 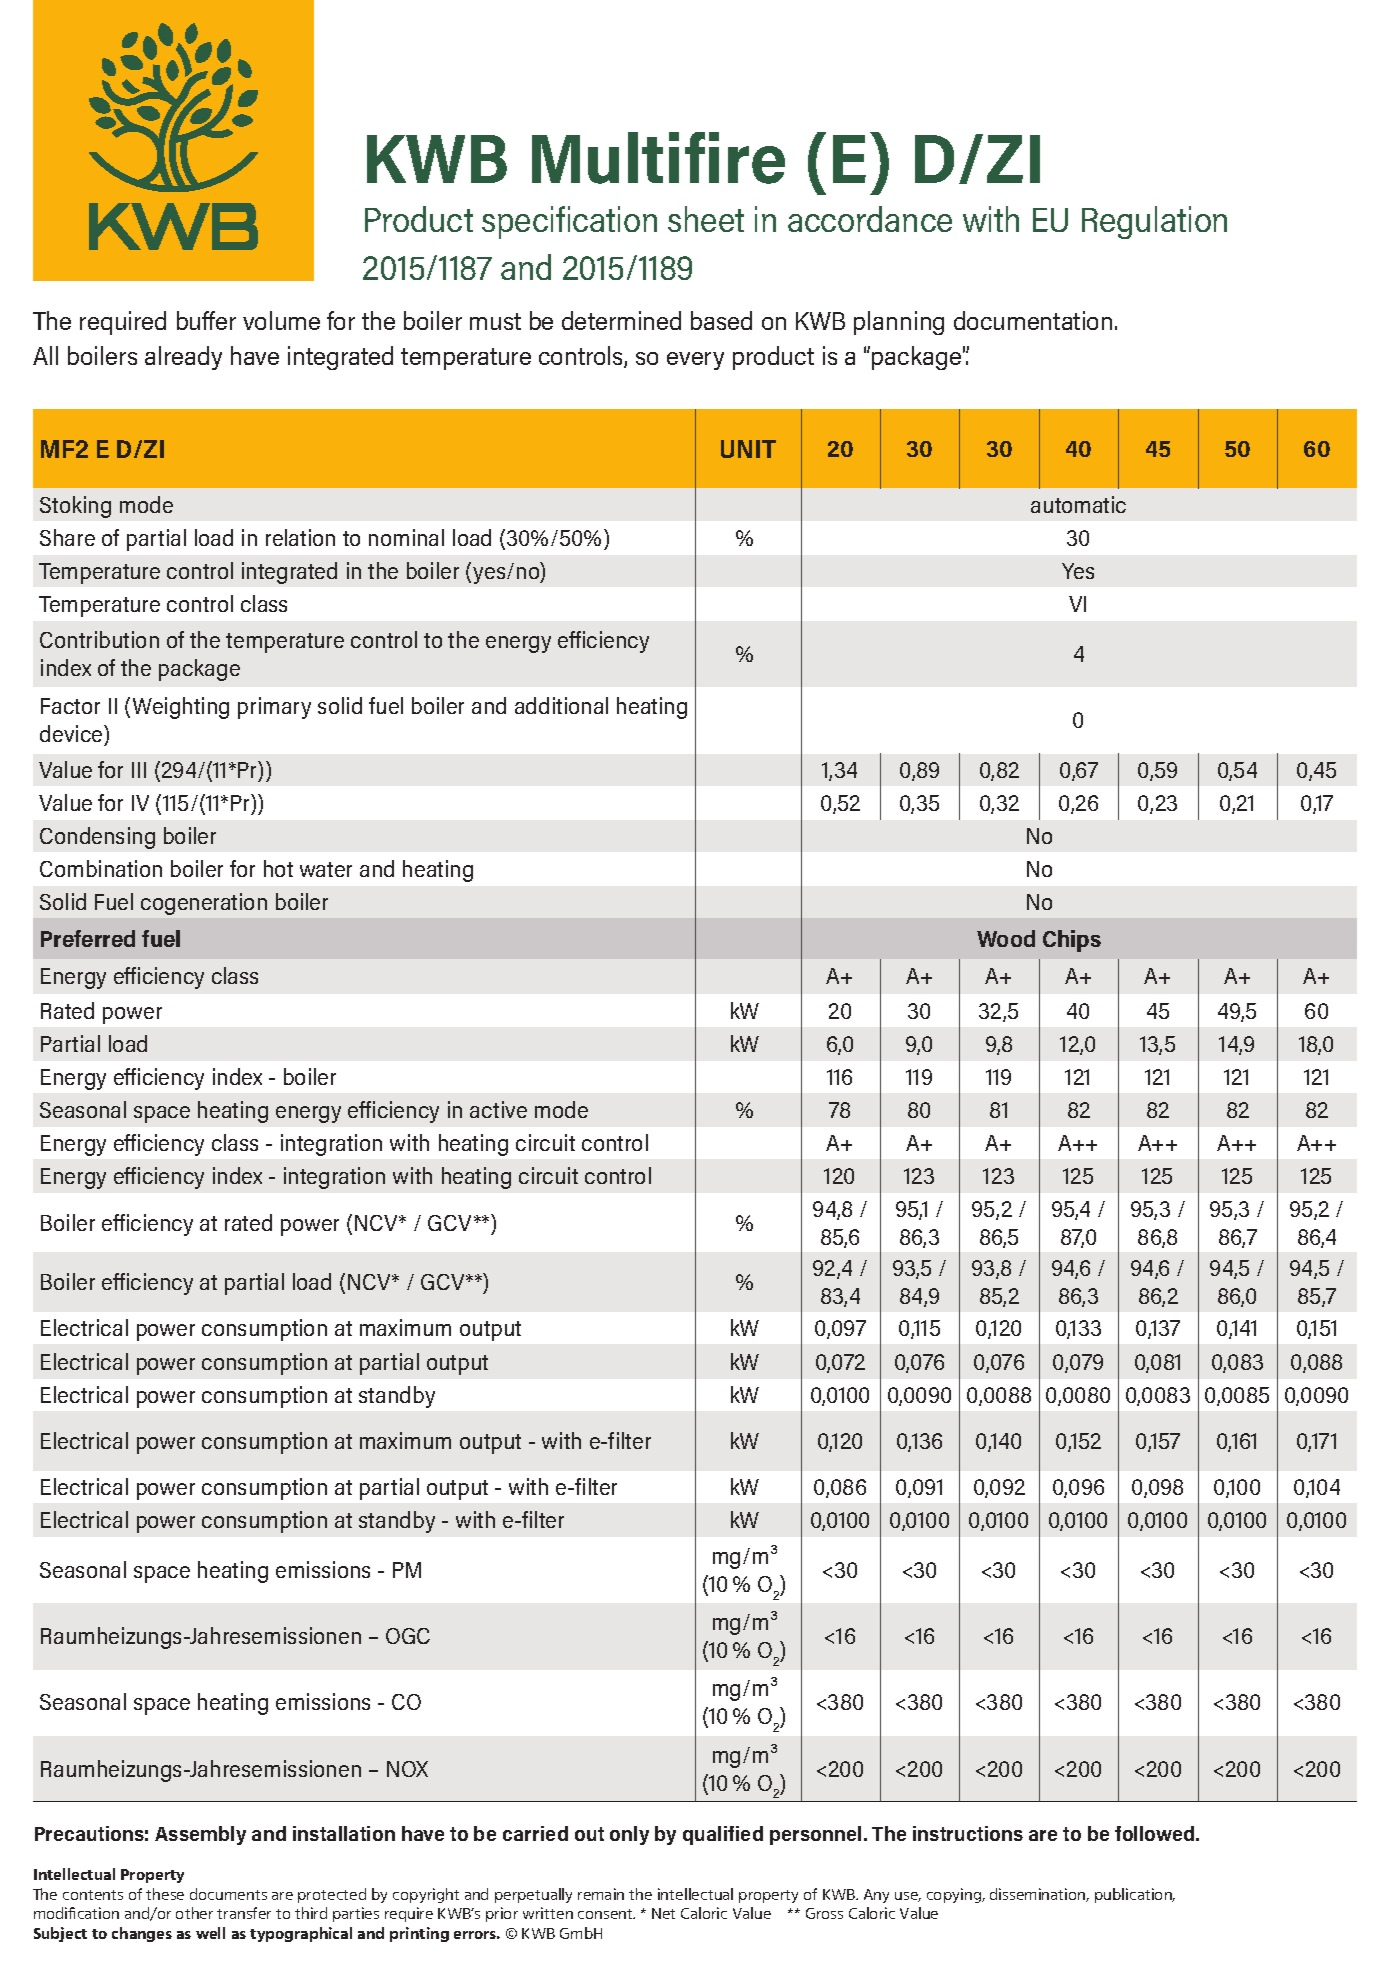 What do you see at coordinates (1033, 320) in the page?
I see `documentation` at bounding box center [1033, 320].
